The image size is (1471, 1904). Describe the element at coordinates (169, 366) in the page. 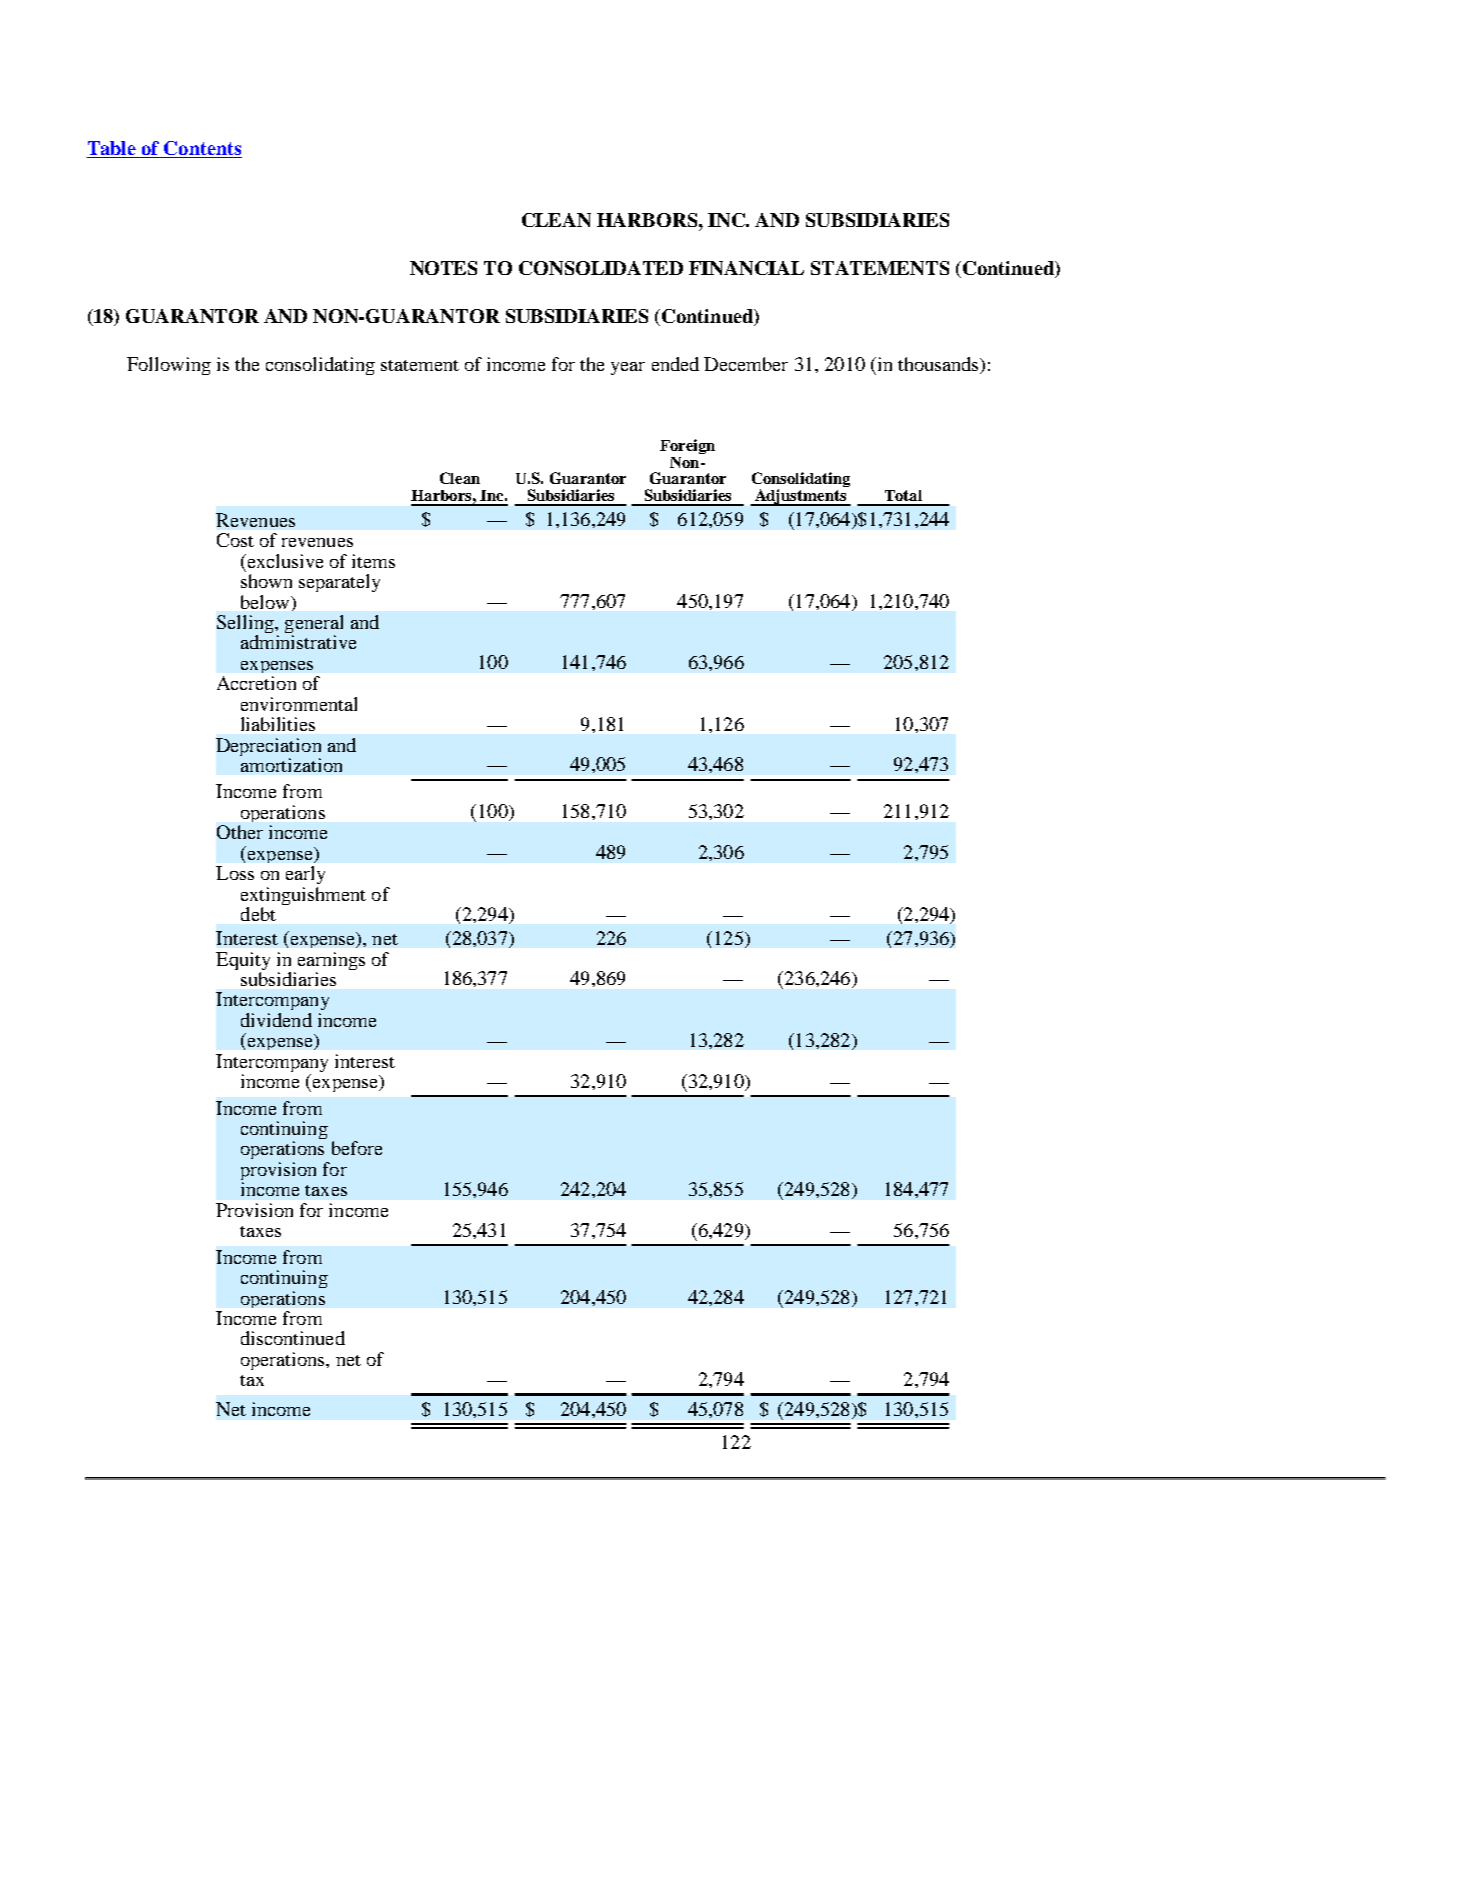

I see `Following` at that location.
